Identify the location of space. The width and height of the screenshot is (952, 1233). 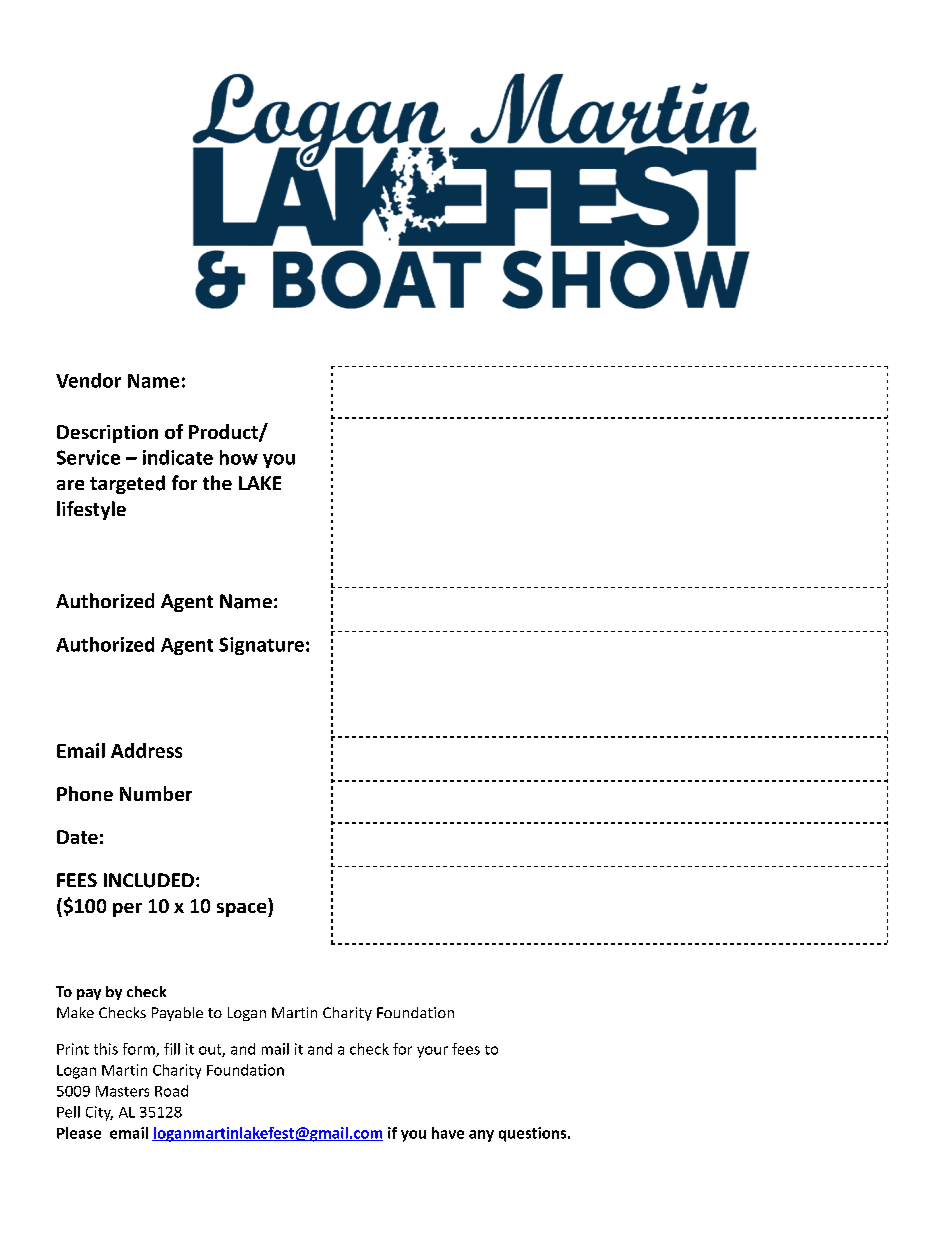
(243, 910).
